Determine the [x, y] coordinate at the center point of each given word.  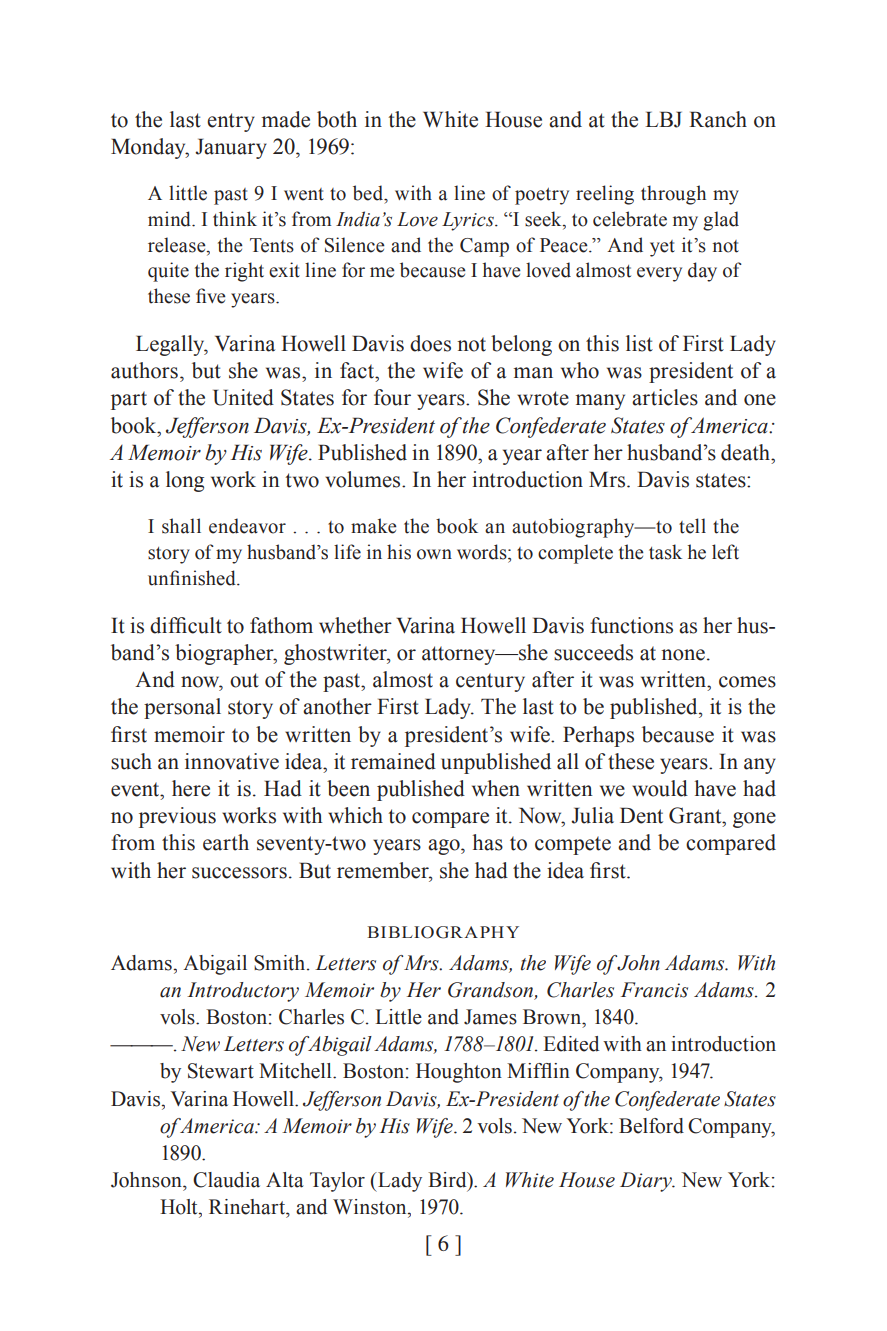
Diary [647, 1182]
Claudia [226, 1180]
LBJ [663, 119]
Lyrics [469, 221]
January [231, 148]
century [490, 682]
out [244, 680]
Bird [448, 1181]
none [683, 655]
